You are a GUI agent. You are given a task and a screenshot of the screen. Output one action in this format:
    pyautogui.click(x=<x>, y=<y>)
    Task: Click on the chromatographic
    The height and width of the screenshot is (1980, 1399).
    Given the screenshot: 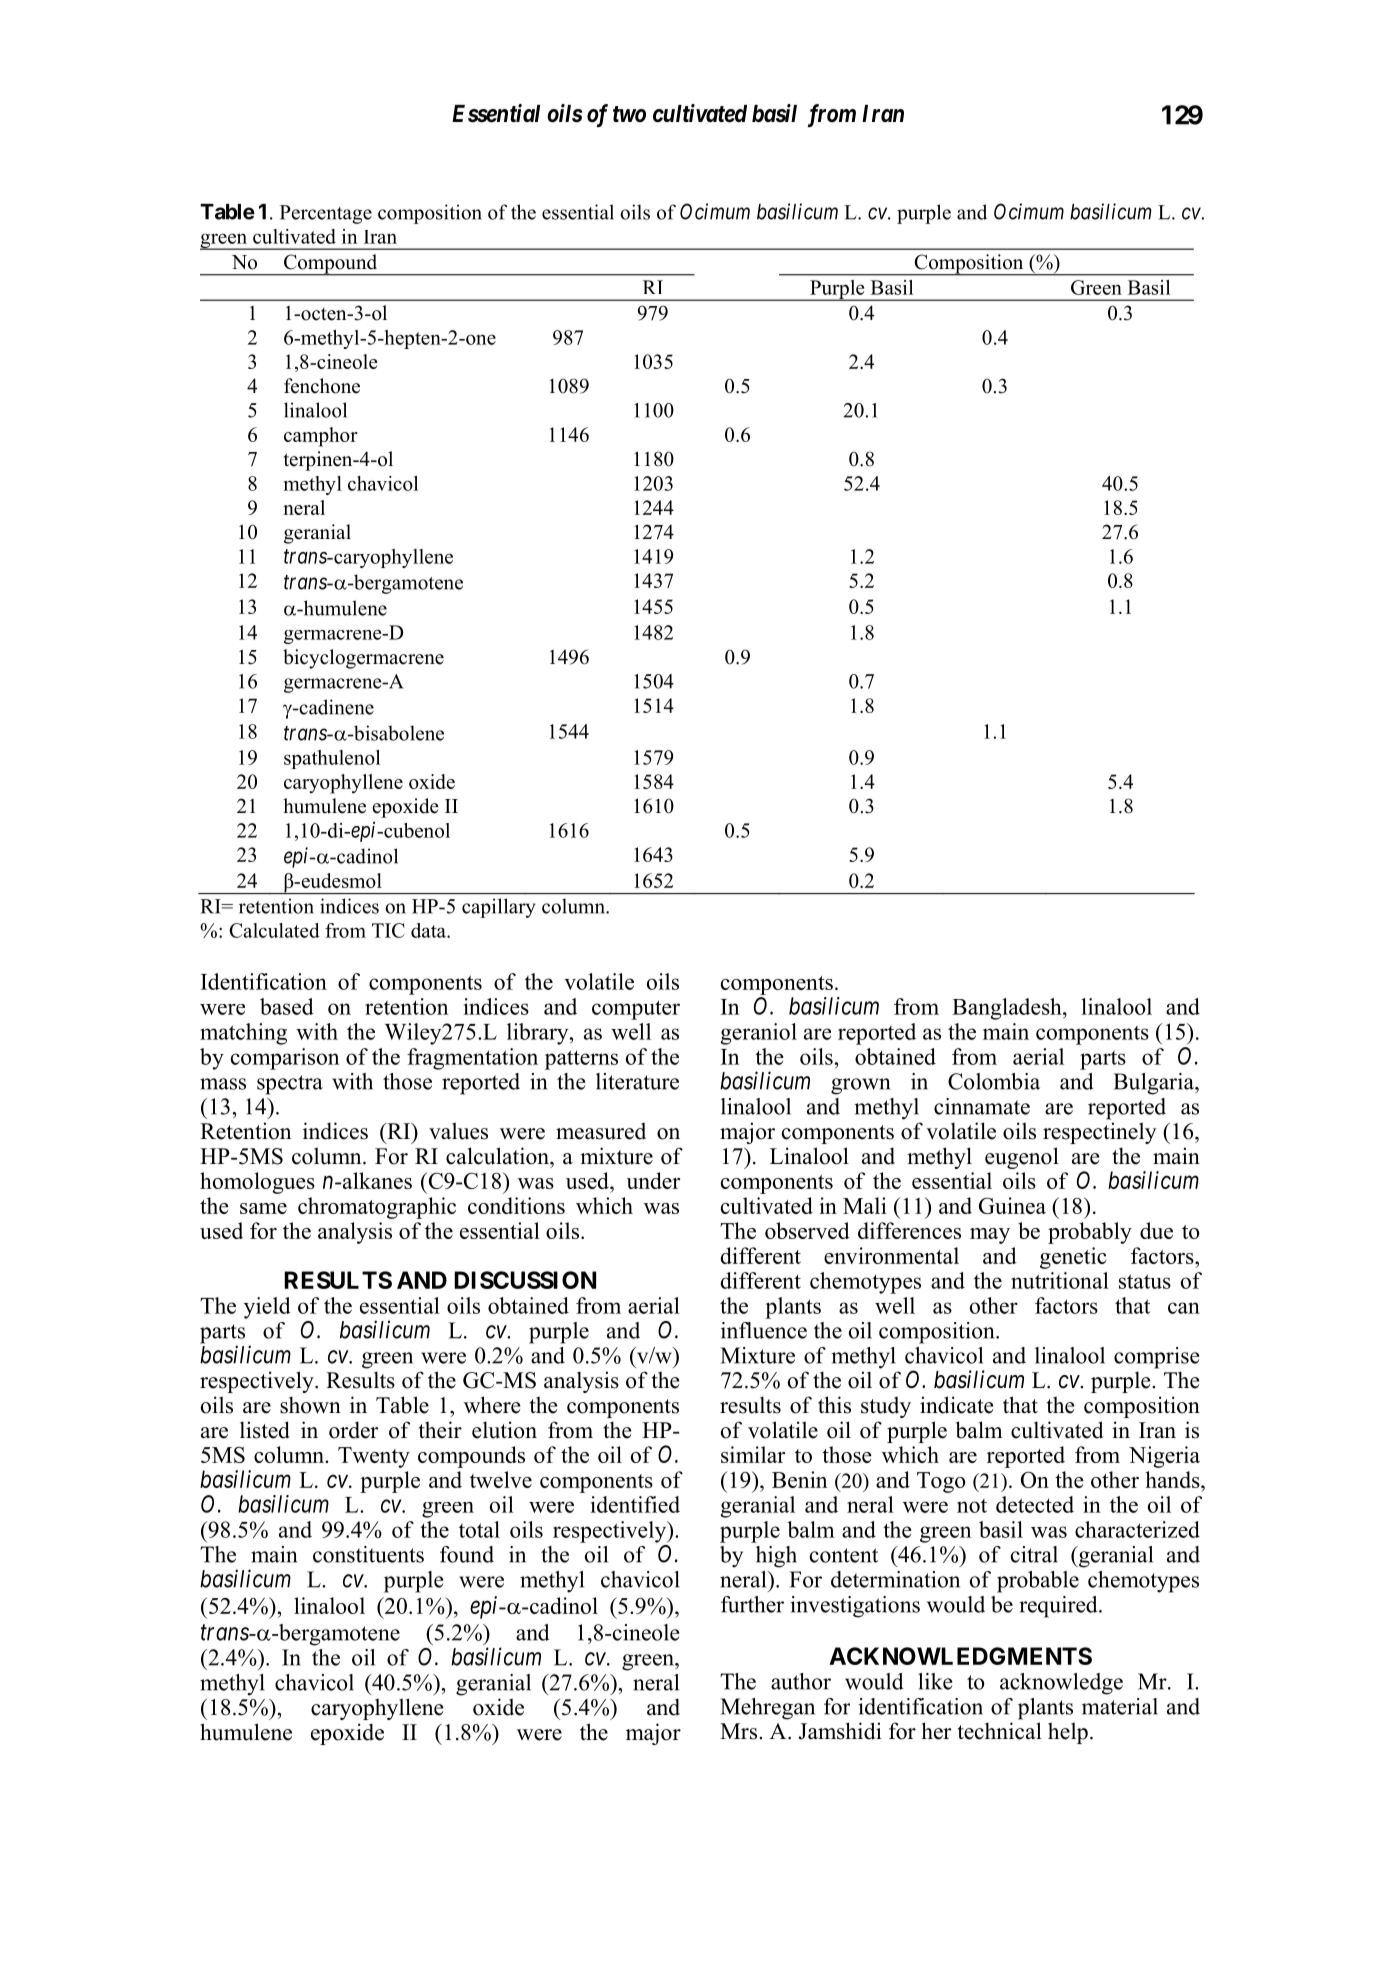 What is the action you would take?
    pyautogui.click(x=377, y=1208)
